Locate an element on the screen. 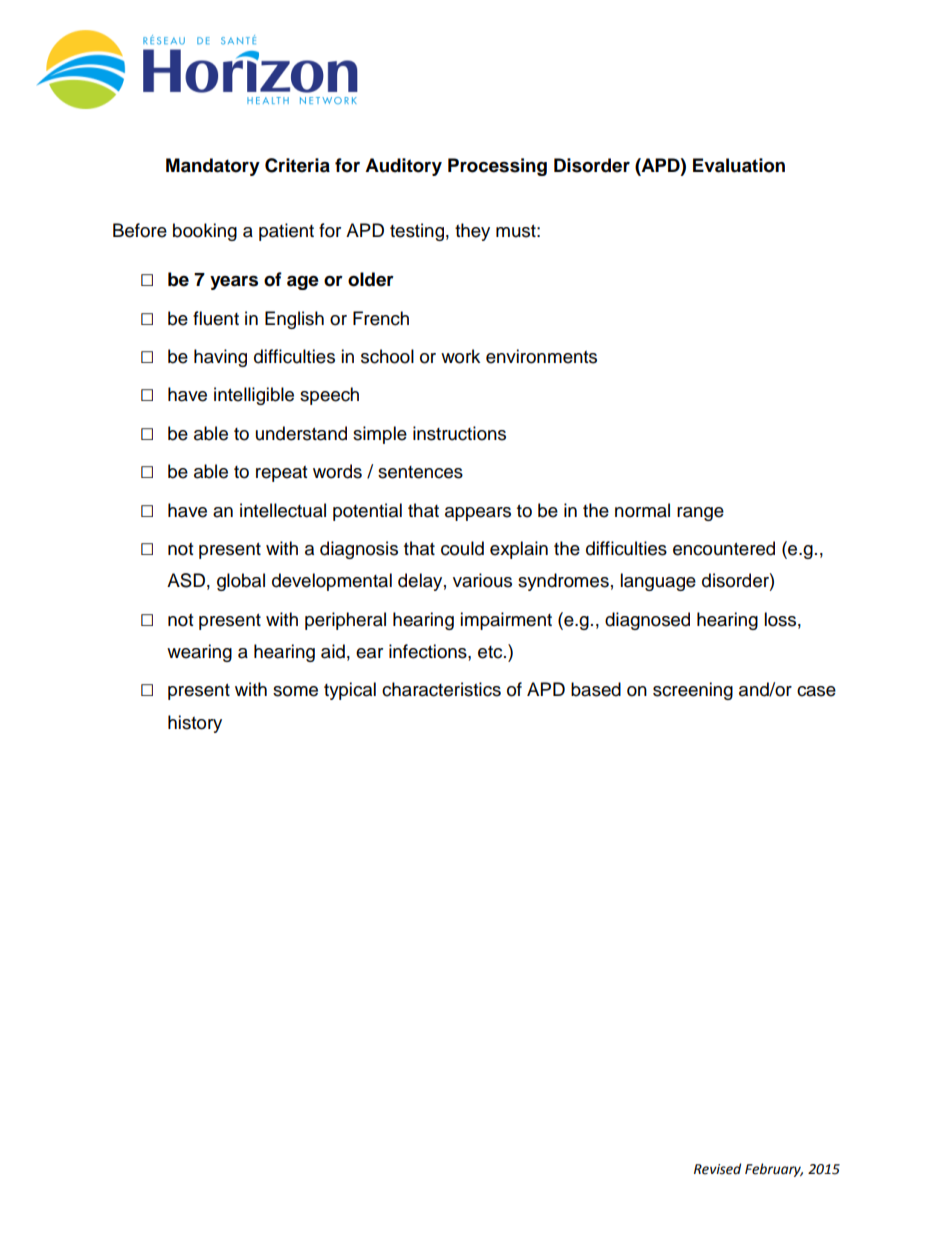 The image size is (952, 1233). wearing is located at coordinates (199, 653).
